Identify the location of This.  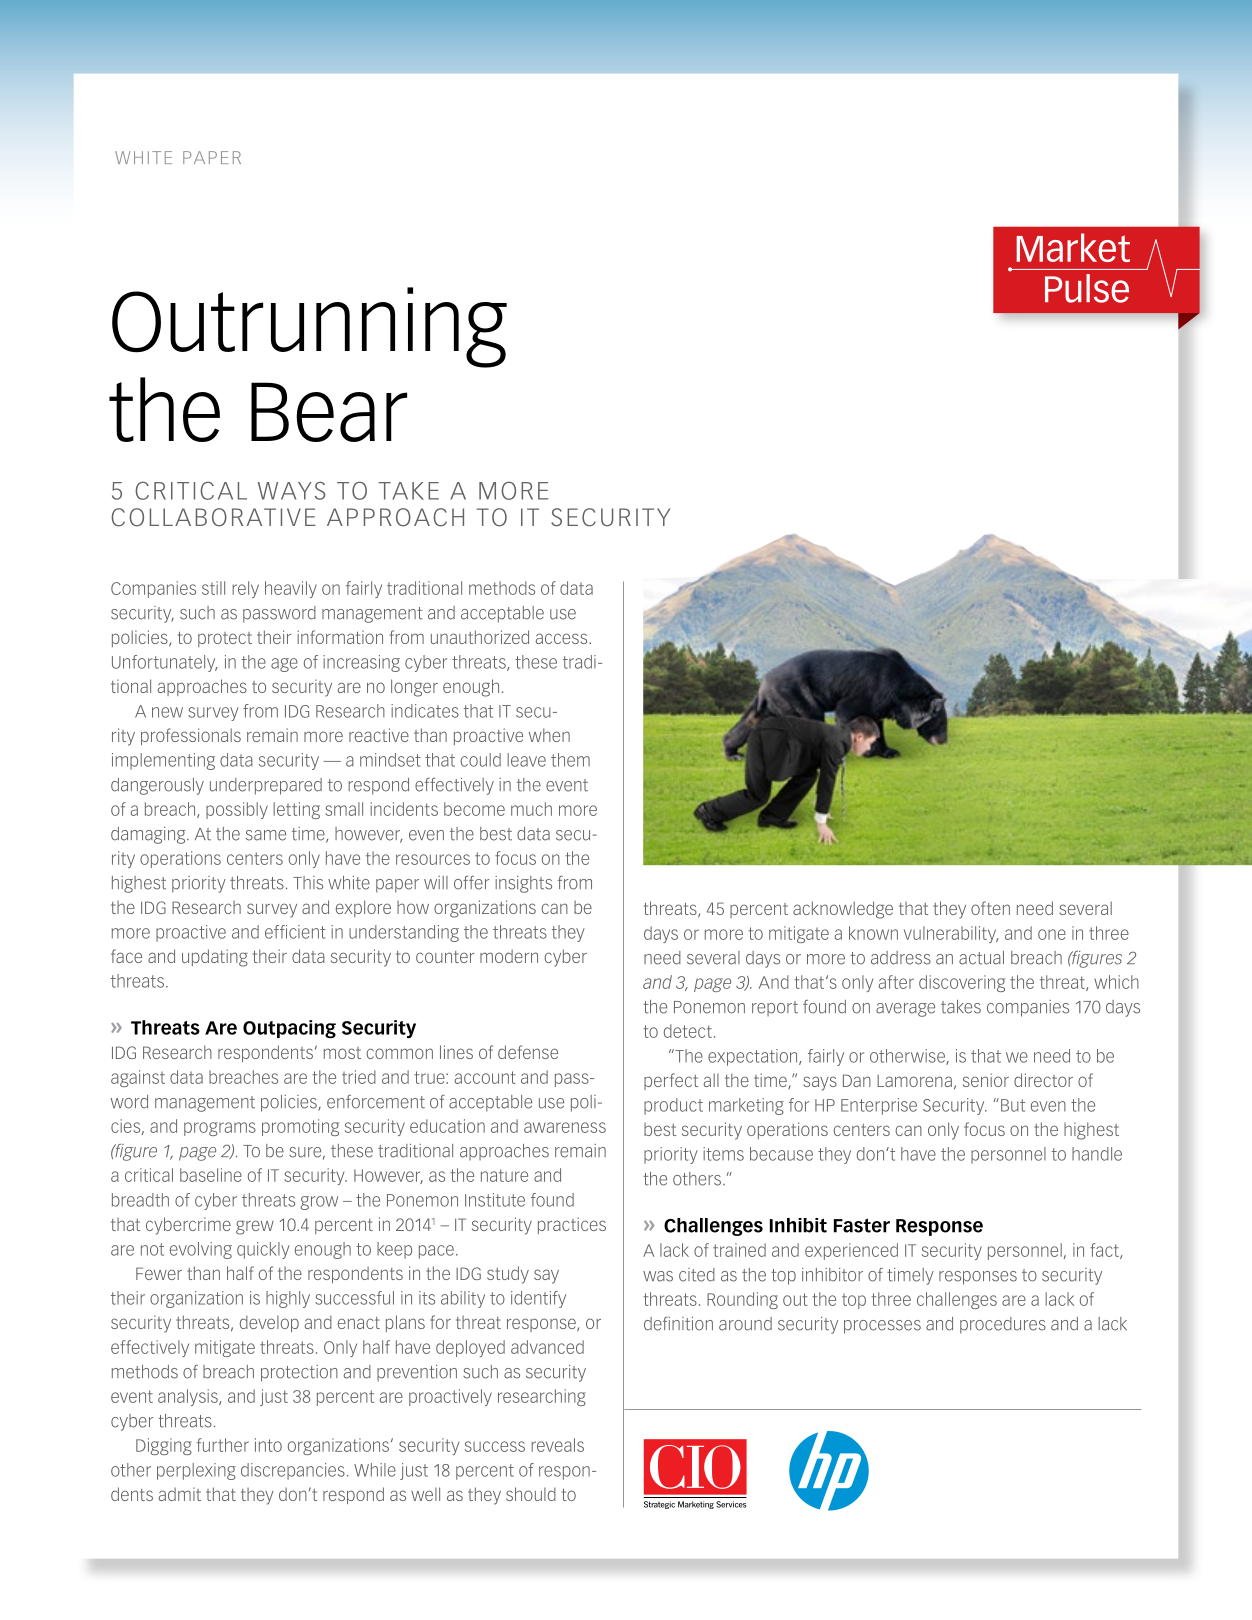
(308, 883).
